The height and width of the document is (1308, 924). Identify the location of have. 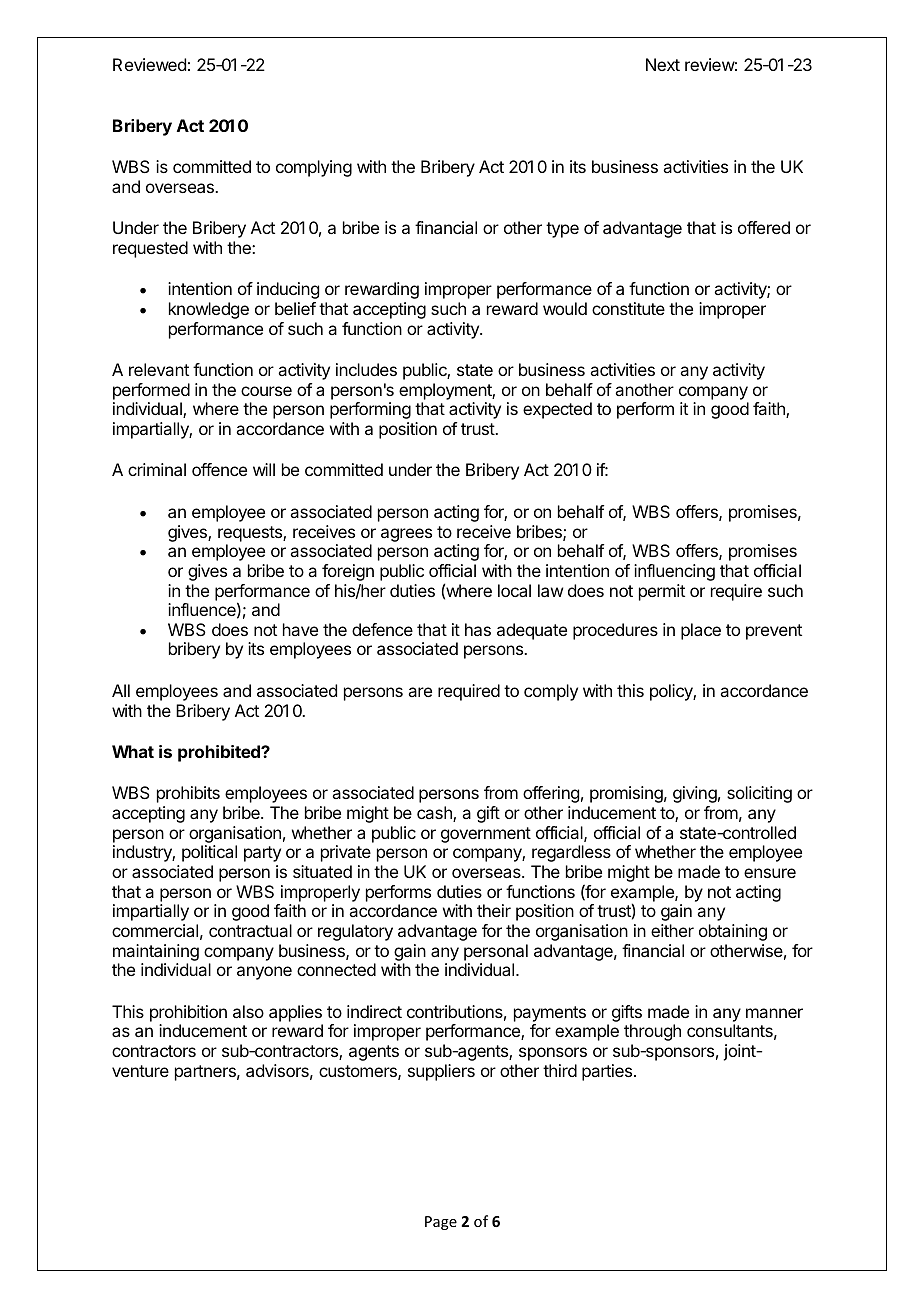
(300, 629).
